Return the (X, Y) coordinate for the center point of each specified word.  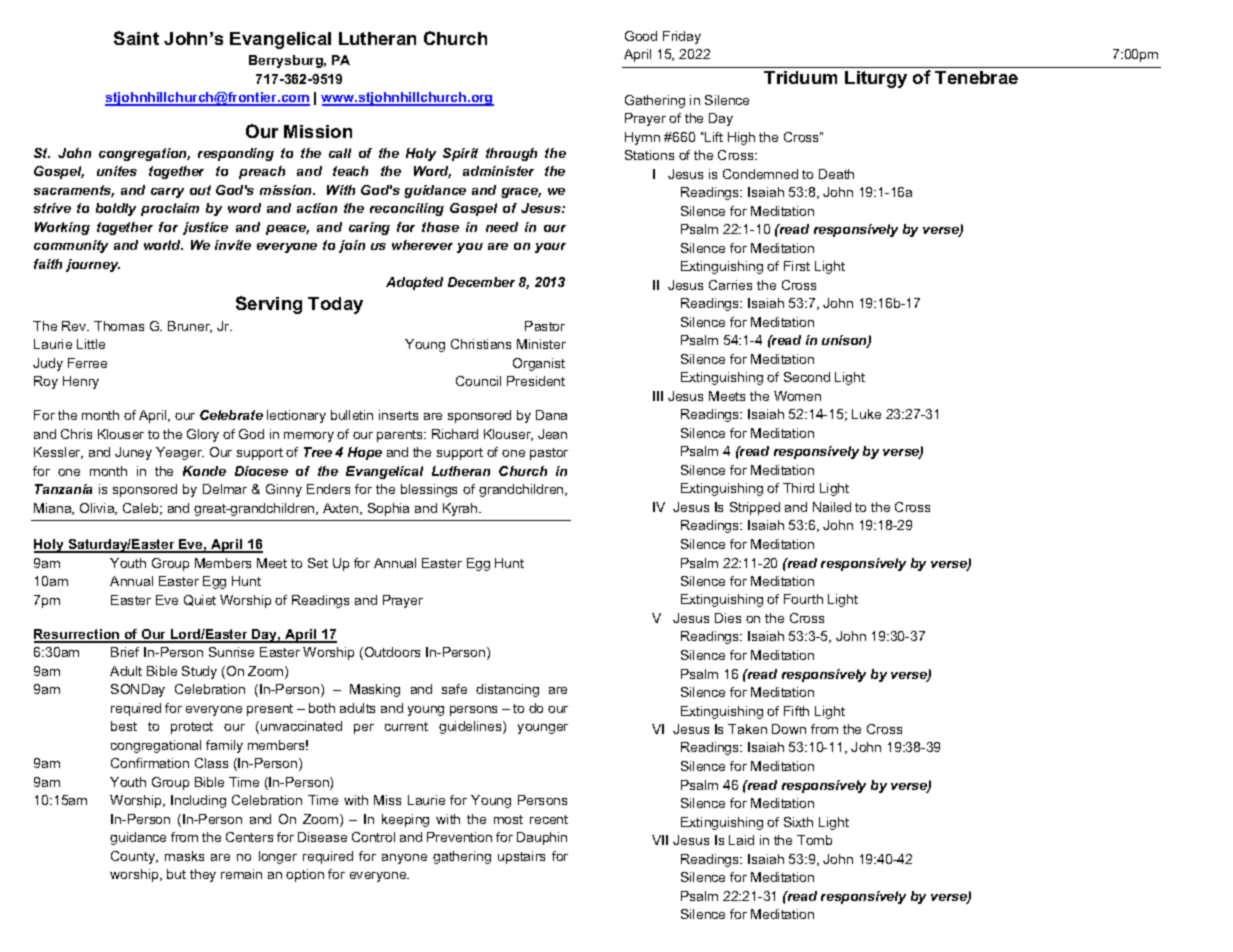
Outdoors (391, 653)
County (134, 857)
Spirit (460, 154)
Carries (730, 285)
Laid (741, 840)
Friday (682, 37)
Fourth (803, 599)
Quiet (200, 600)
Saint (136, 38)
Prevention (459, 837)
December (481, 282)
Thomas (119, 326)
